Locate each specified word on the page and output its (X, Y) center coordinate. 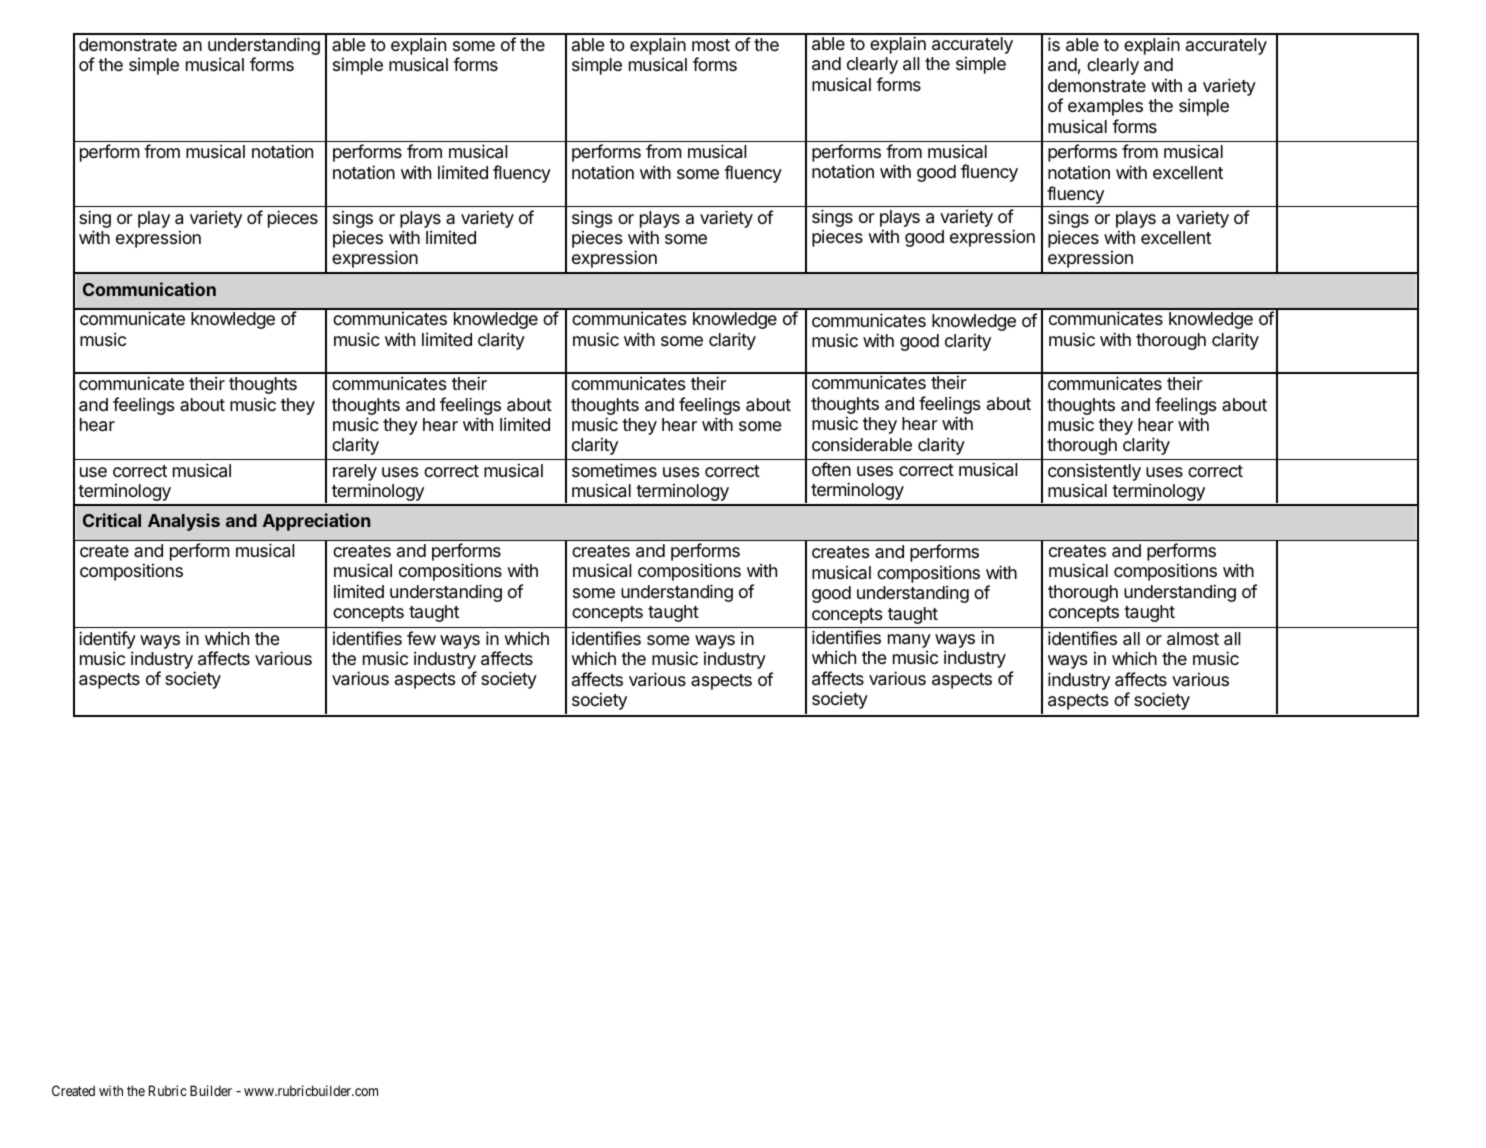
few (421, 638)
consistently (1094, 472)
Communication (149, 289)
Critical (112, 520)
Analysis (184, 522)
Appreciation (316, 522)
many (909, 642)
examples (1105, 107)
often (831, 469)
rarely (355, 472)
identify (107, 640)
